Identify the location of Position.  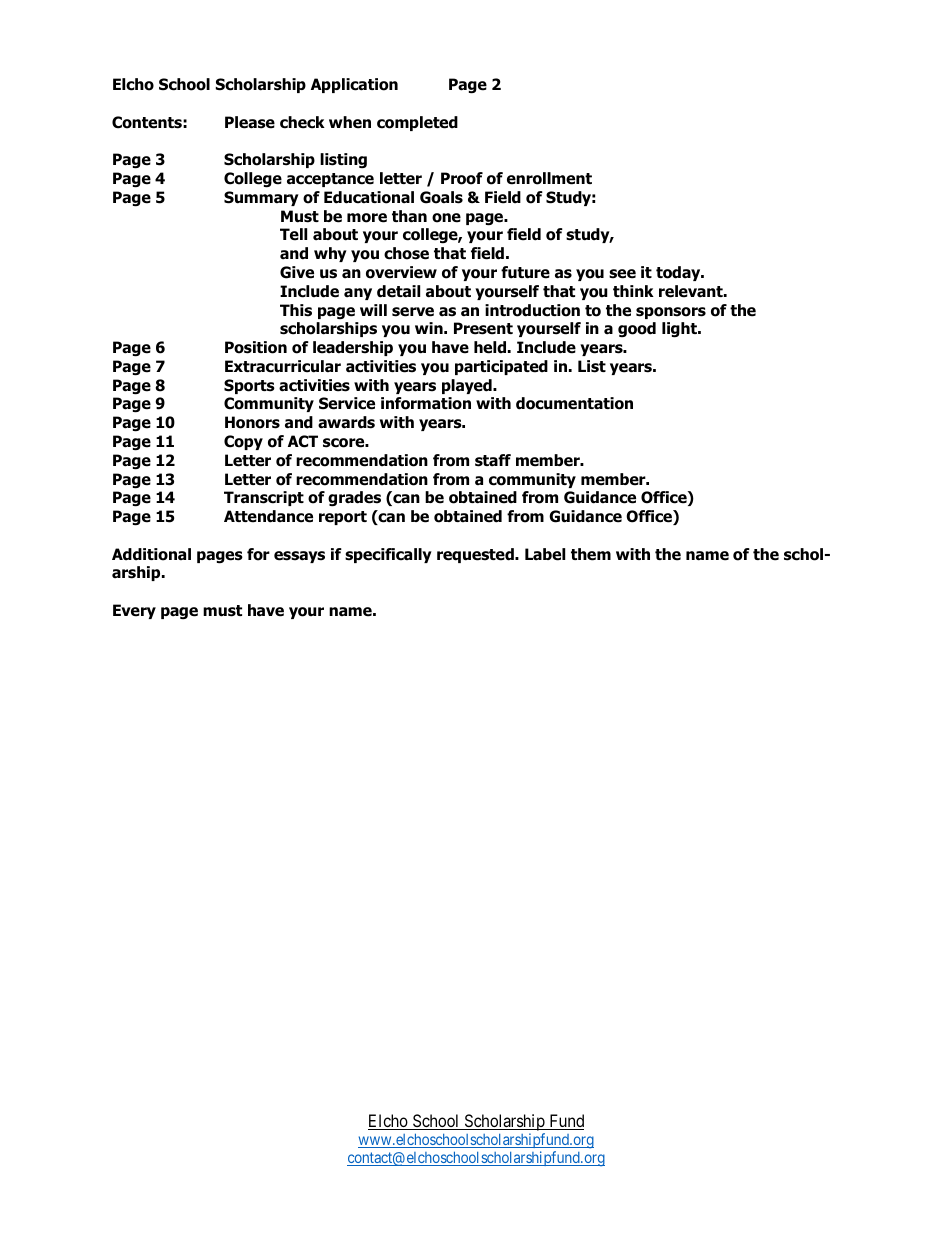
(256, 347).
